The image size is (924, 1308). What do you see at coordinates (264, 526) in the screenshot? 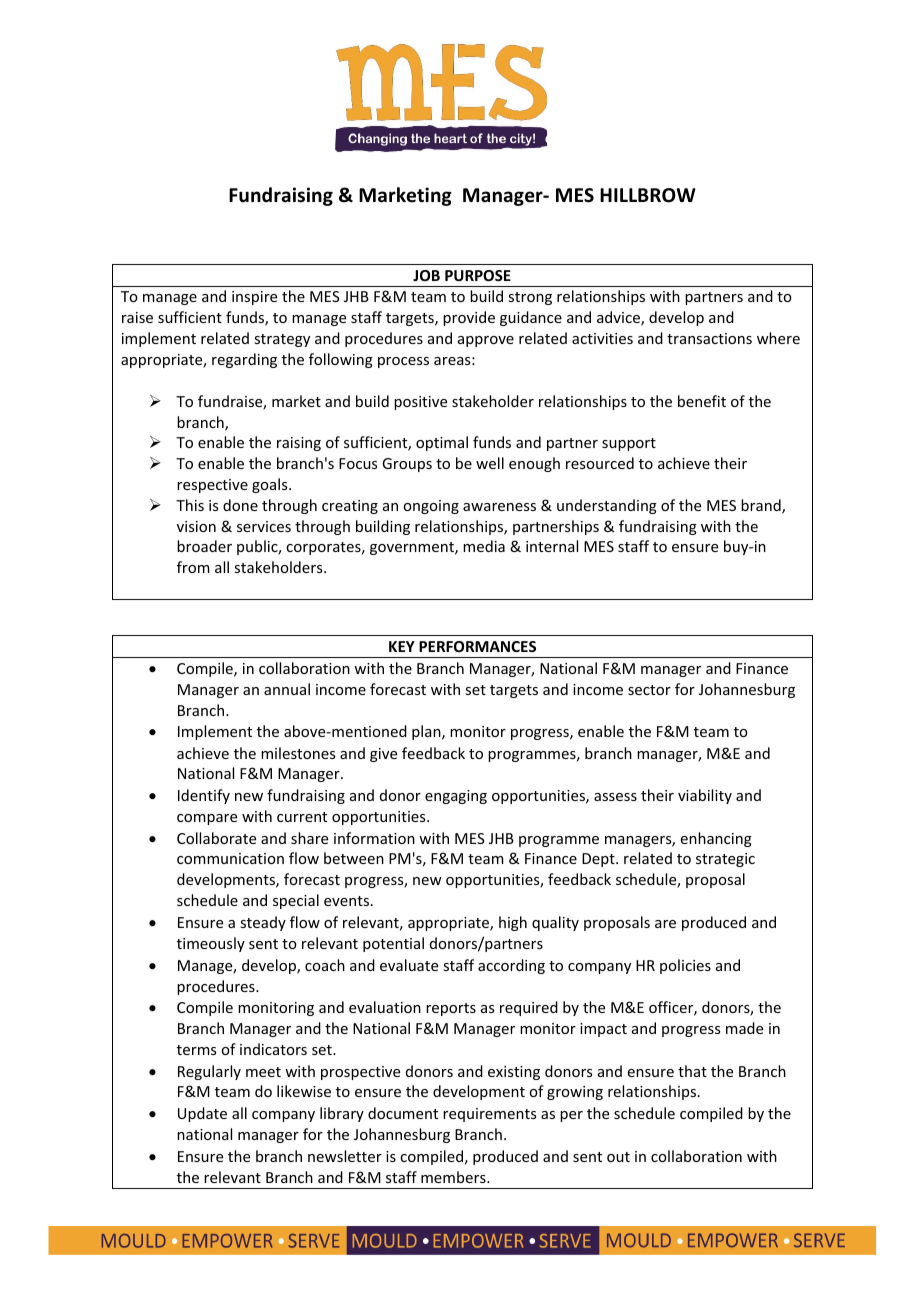
I see `services` at bounding box center [264, 526].
